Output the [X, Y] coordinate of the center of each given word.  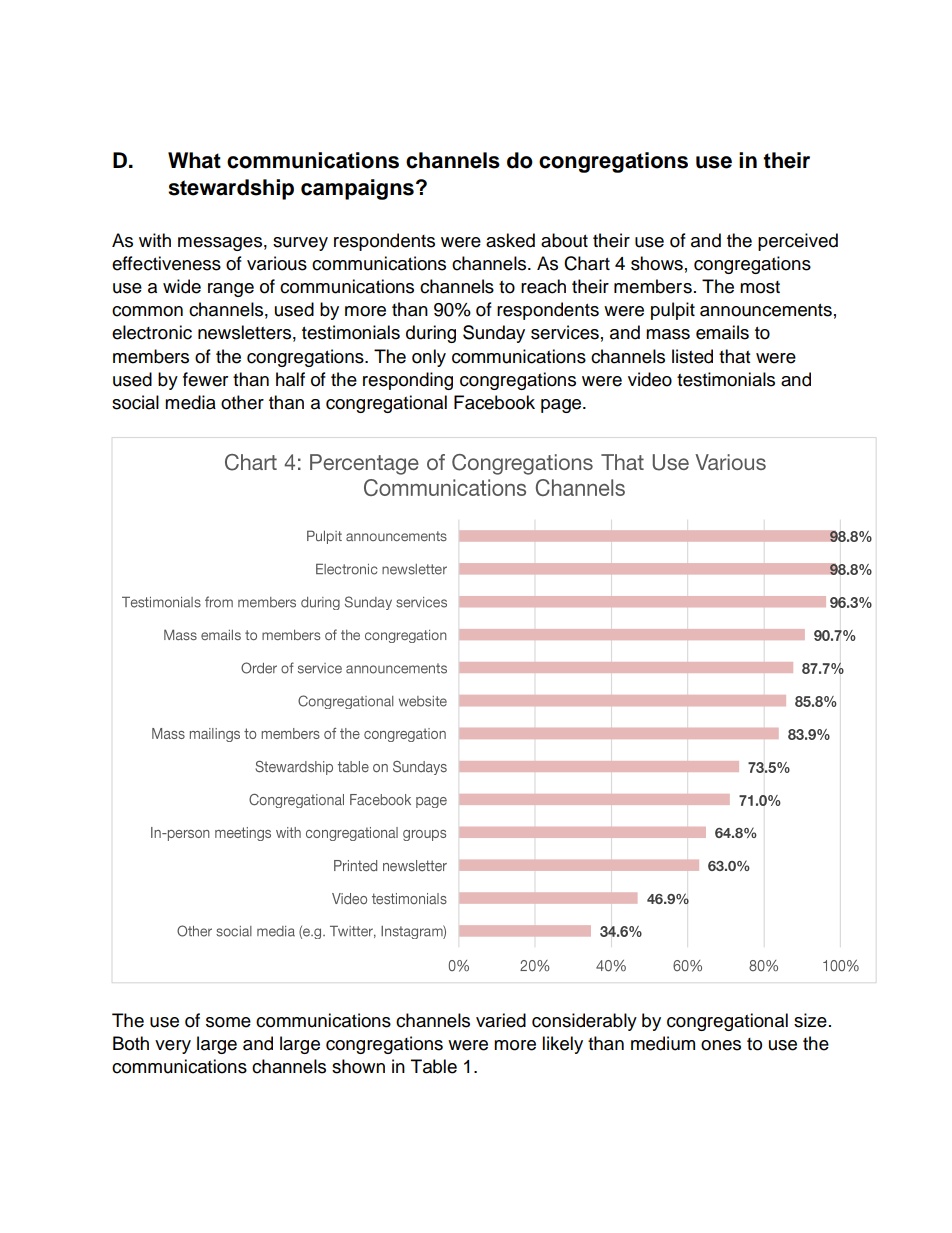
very [173, 1047]
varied [501, 1020]
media [190, 402]
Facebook [494, 402]
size [810, 1020]
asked [510, 240]
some [228, 1022]
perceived [798, 242]
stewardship [231, 189]
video [650, 379]
